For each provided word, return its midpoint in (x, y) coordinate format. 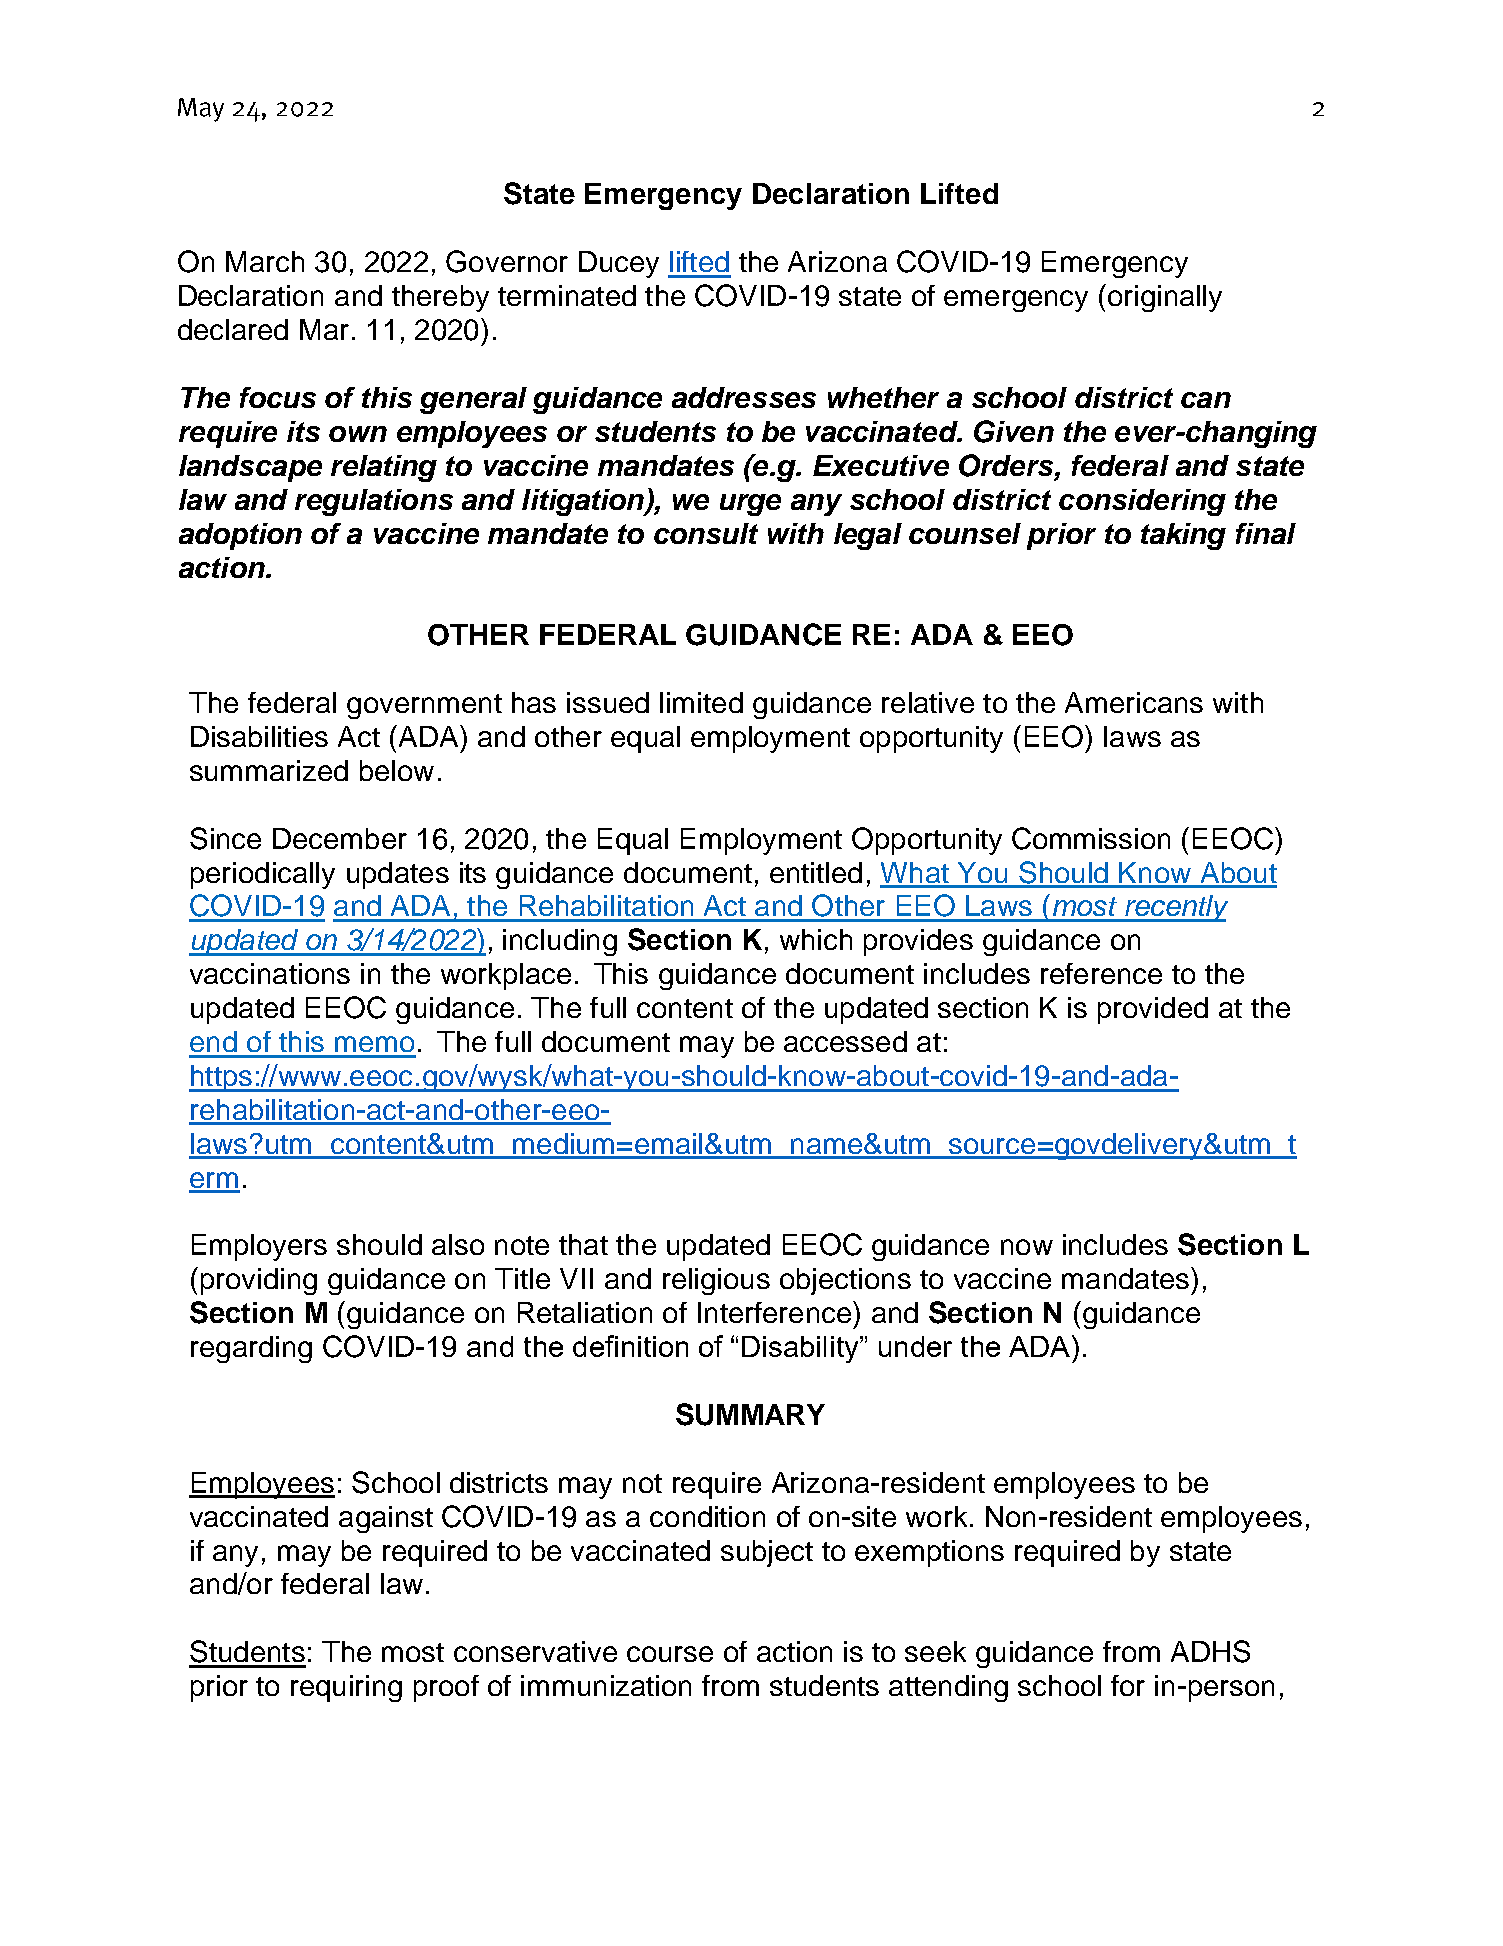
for (1128, 1685)
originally (1165, 298)
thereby (440, 298)
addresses (744, 397)
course (670, 1654)
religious (716, 1281)
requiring (346, 1688)
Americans (1134, 702)
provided (1153, 1010)
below (397, 770)
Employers (259, 1247)
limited (701, 702)
